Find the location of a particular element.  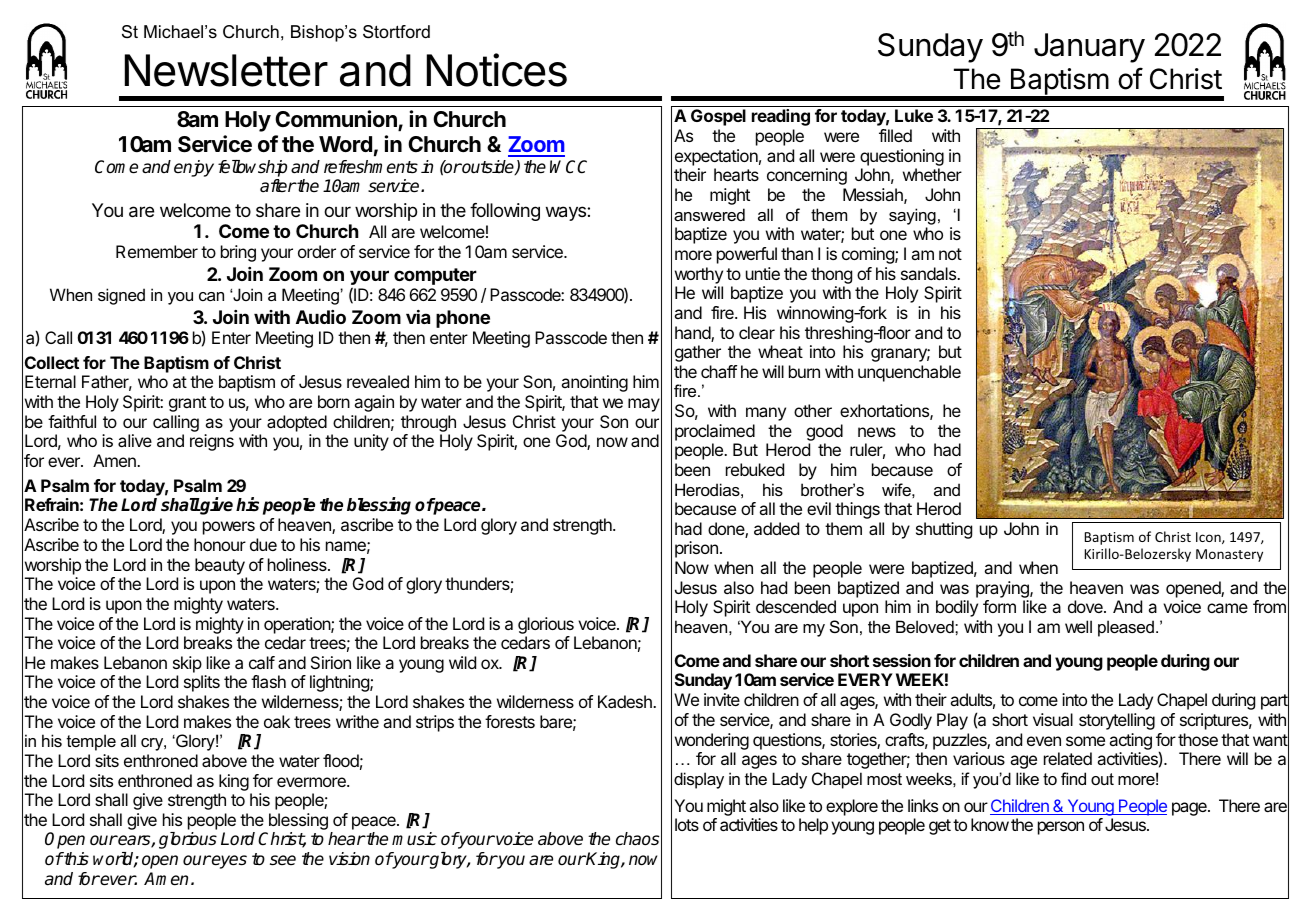

proclaimed is located at coordinates (715, 432).
